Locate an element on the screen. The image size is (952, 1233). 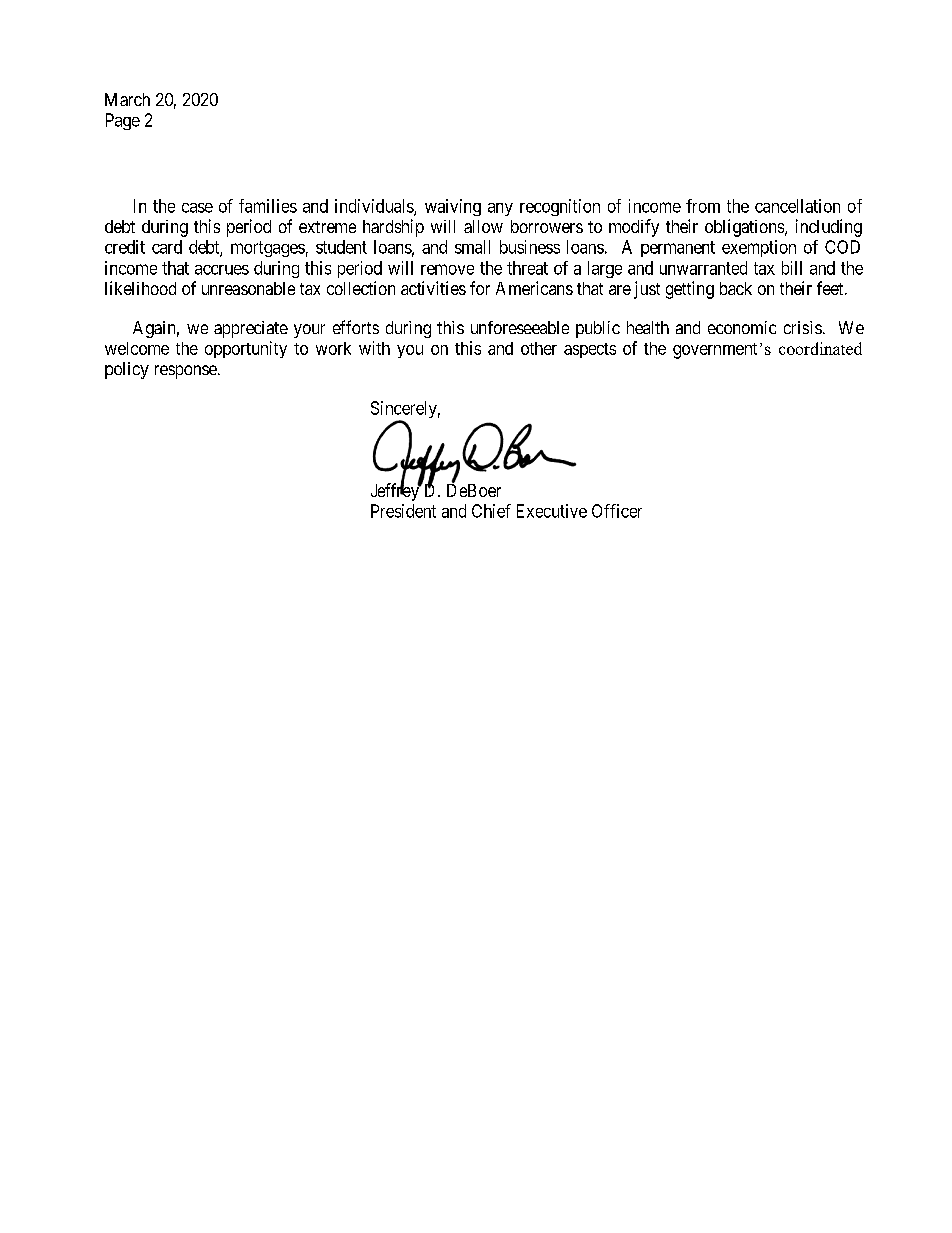
Chief is located at coordinates (491, 511).
